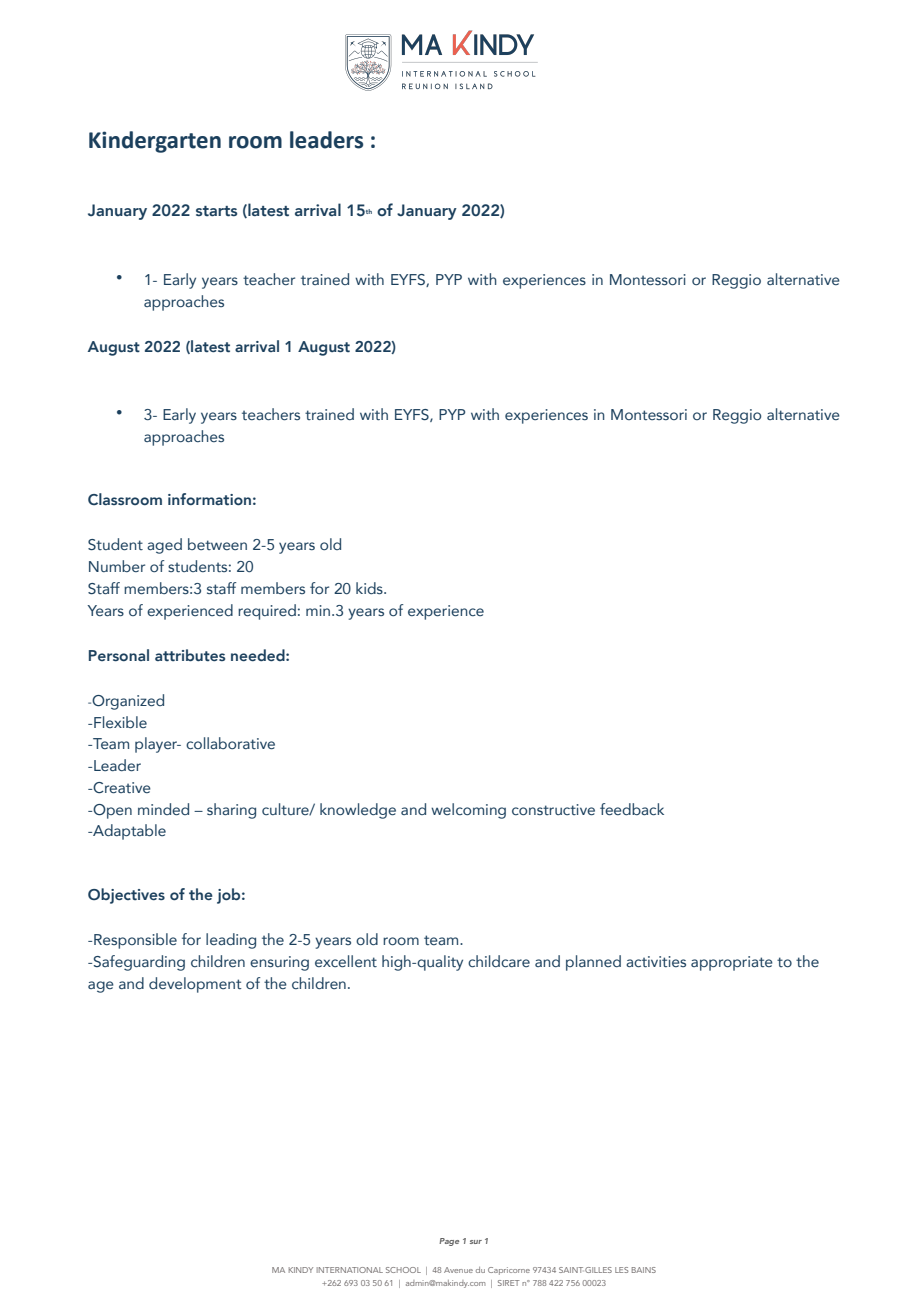 The width and height of the page is (924, 1308). I want to click on attributes, so click(190, 655).
